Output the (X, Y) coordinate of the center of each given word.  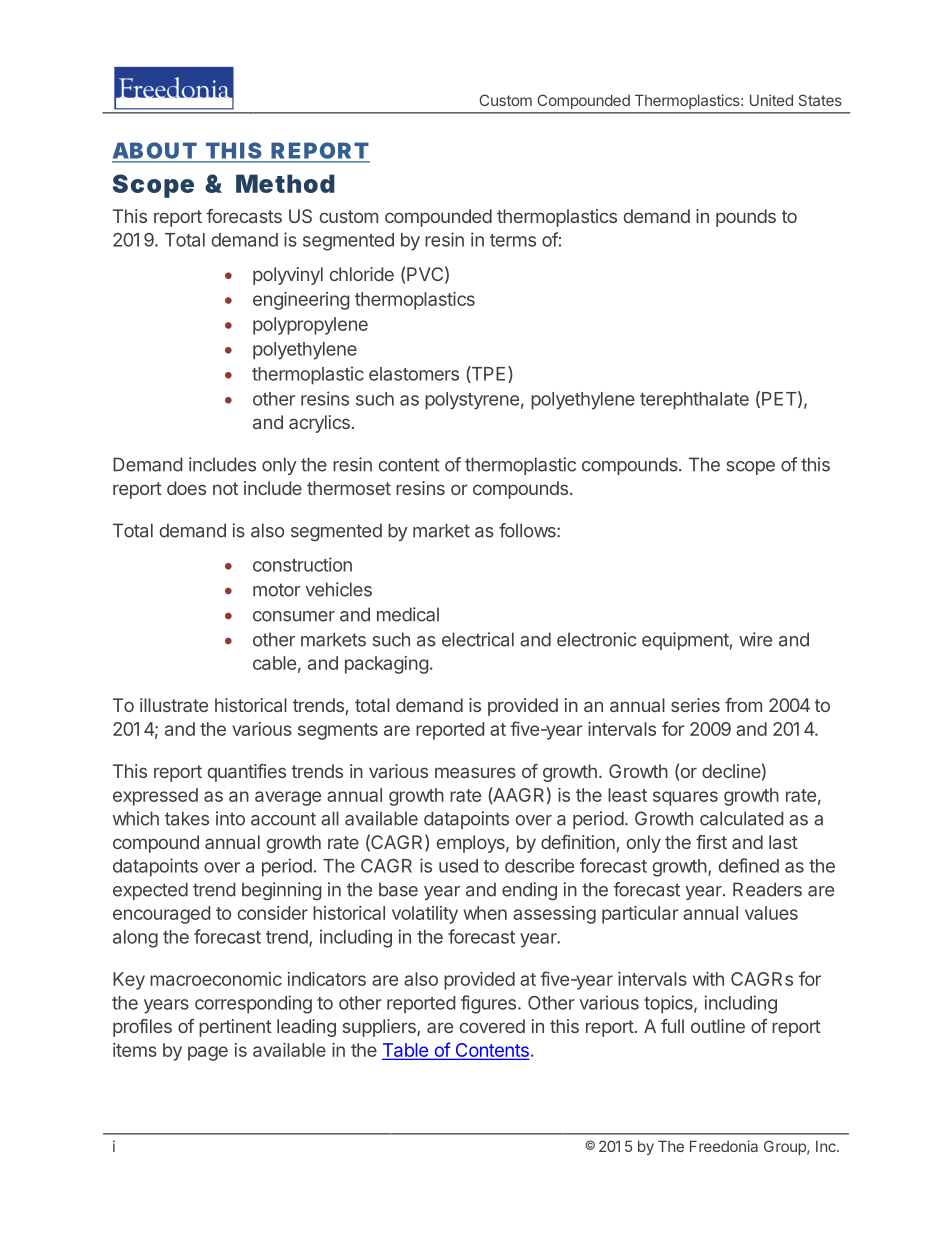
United (771, 100)
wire (755, 639)
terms (513, 240)
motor (277, 590)
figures (488, 1004)
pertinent (235, 1028)
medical (408, 614)
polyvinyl (288, 276)
